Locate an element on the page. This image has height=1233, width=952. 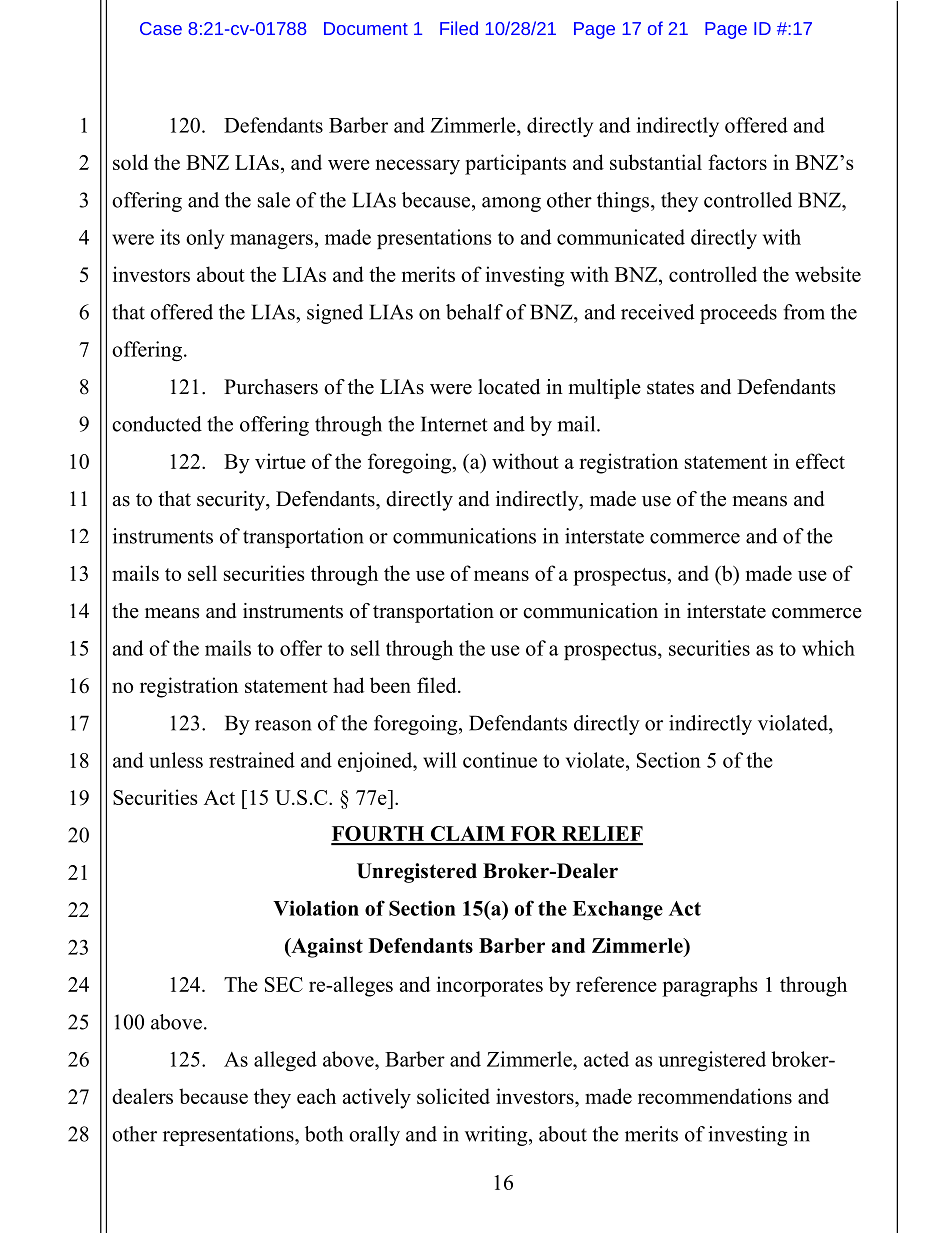
alleged is located at coordinates (285, 1061).
